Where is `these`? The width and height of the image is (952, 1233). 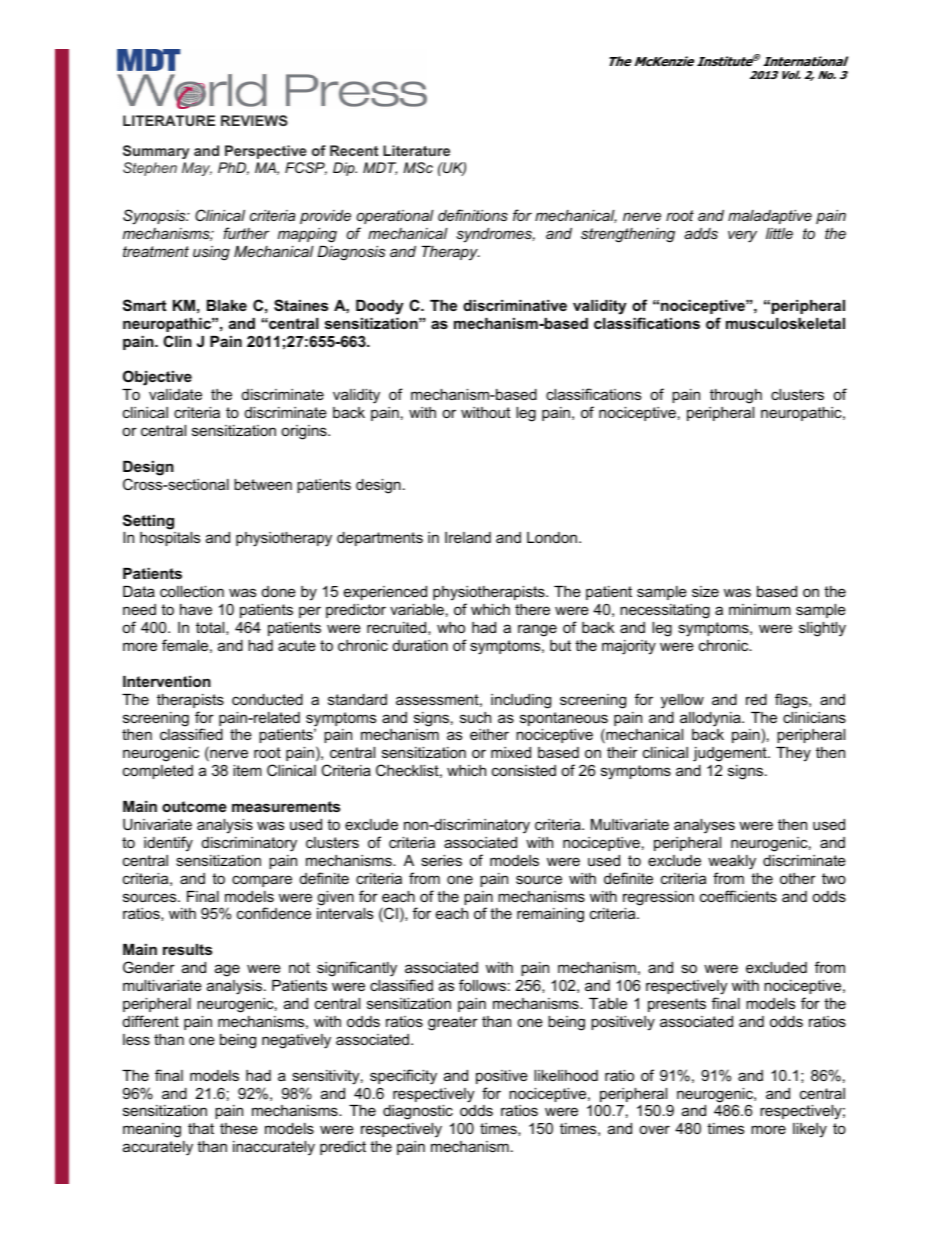
these is located at coordinates (239, 1128).
